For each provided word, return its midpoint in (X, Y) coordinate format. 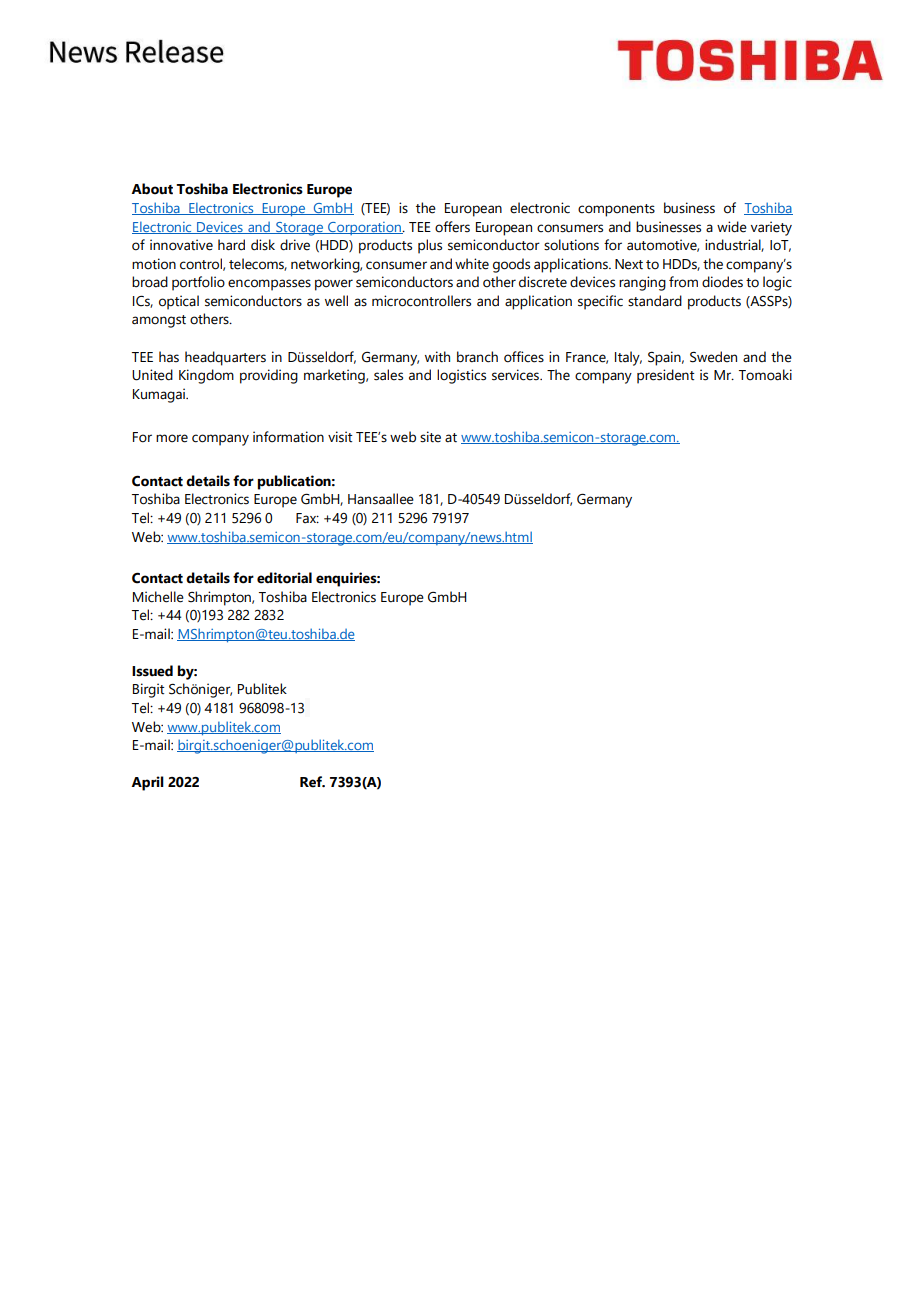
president (666, 376)
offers (452, 227)
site (430, 437)
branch (477, 357)
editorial (284, 578)
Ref (312, 782)
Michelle (158, 597)
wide (732, 227)
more (172, 438)
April (147, 783)
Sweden (713, 357)
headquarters (225, 358)
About (152, 189)
